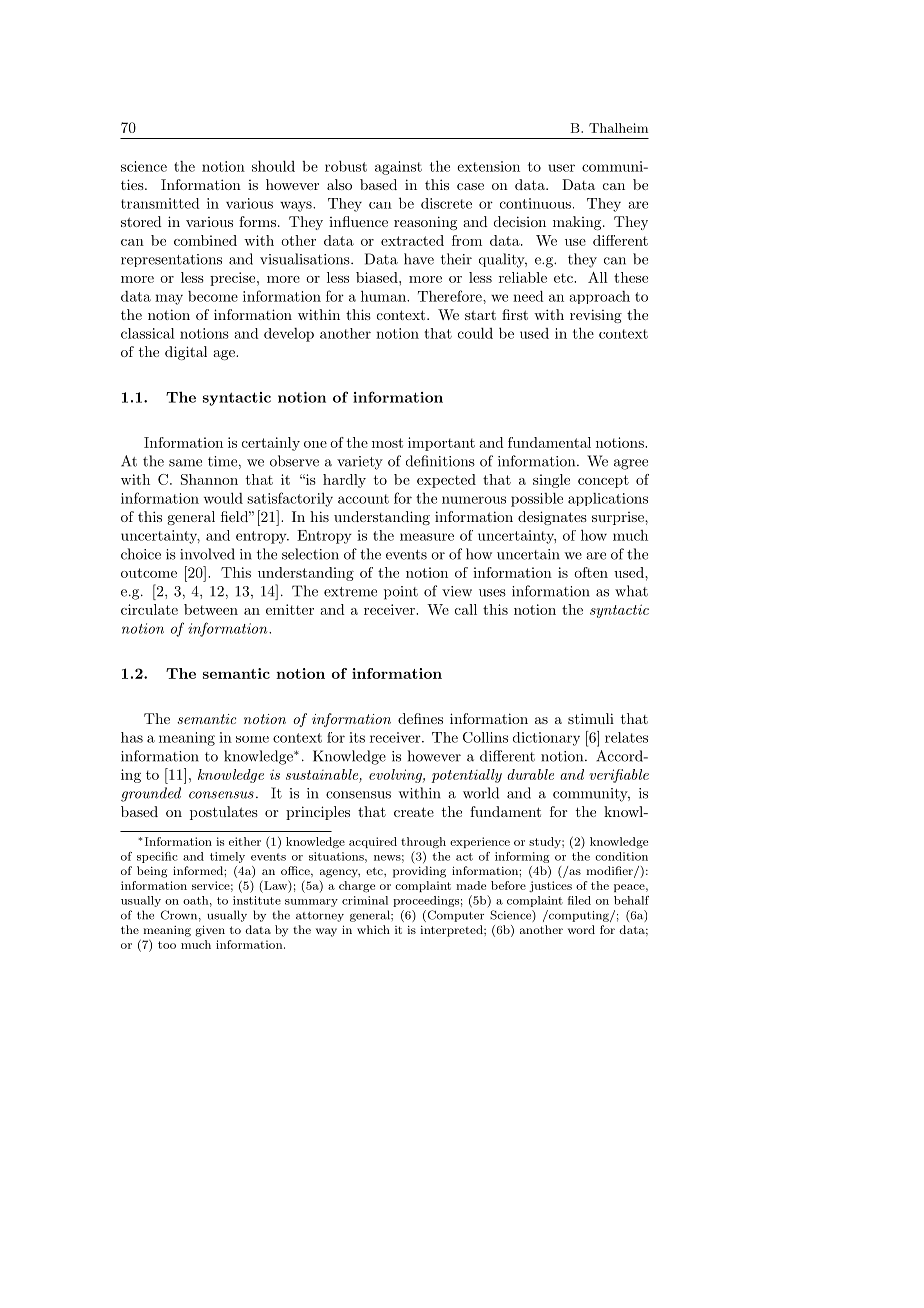 The width and height of the document is (924, 1308). Describe the element at coordinates (591, 718) in the document. I see `stimuli` at that location.
